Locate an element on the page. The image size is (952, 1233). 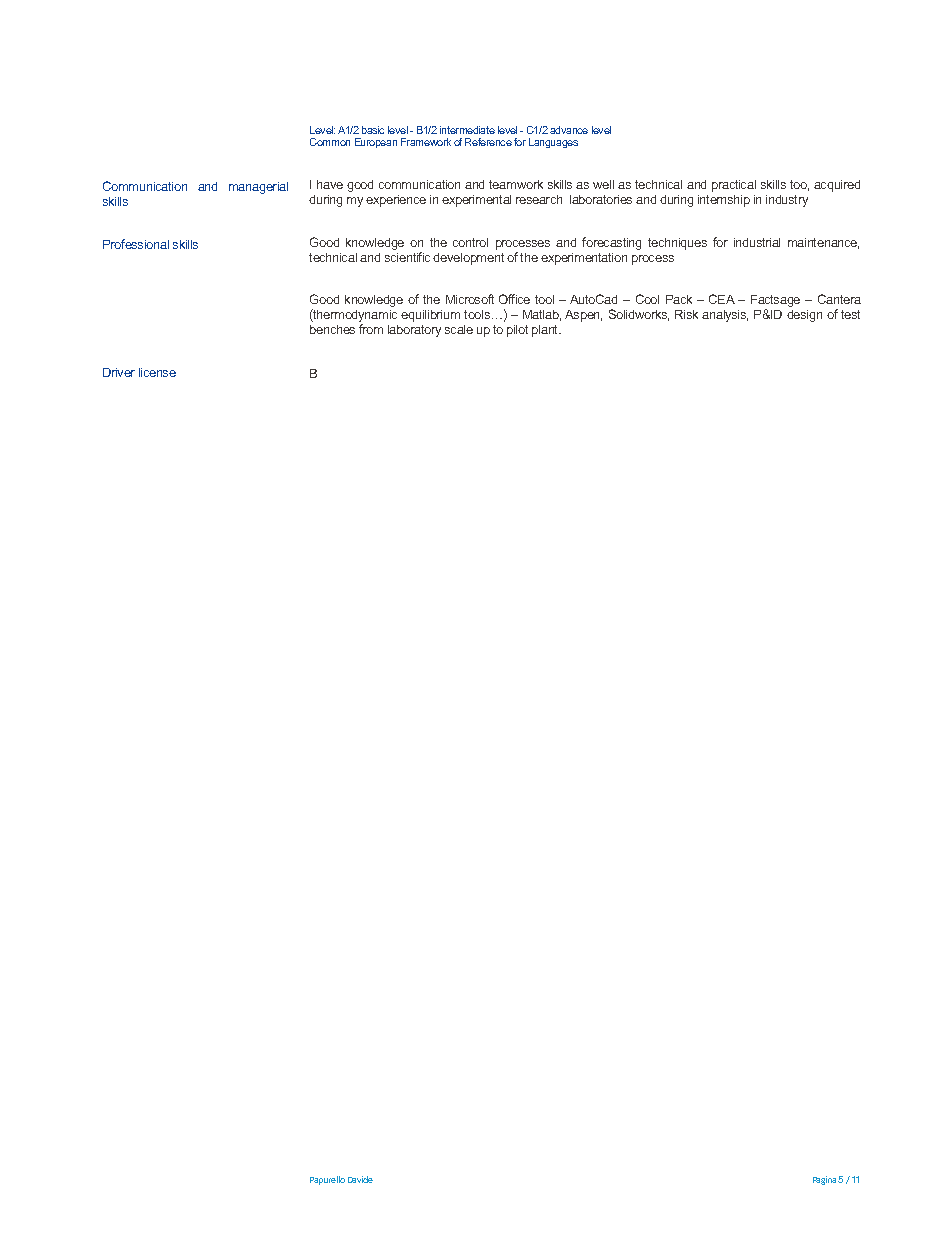
Reference is located at coordinates (488, 142).
